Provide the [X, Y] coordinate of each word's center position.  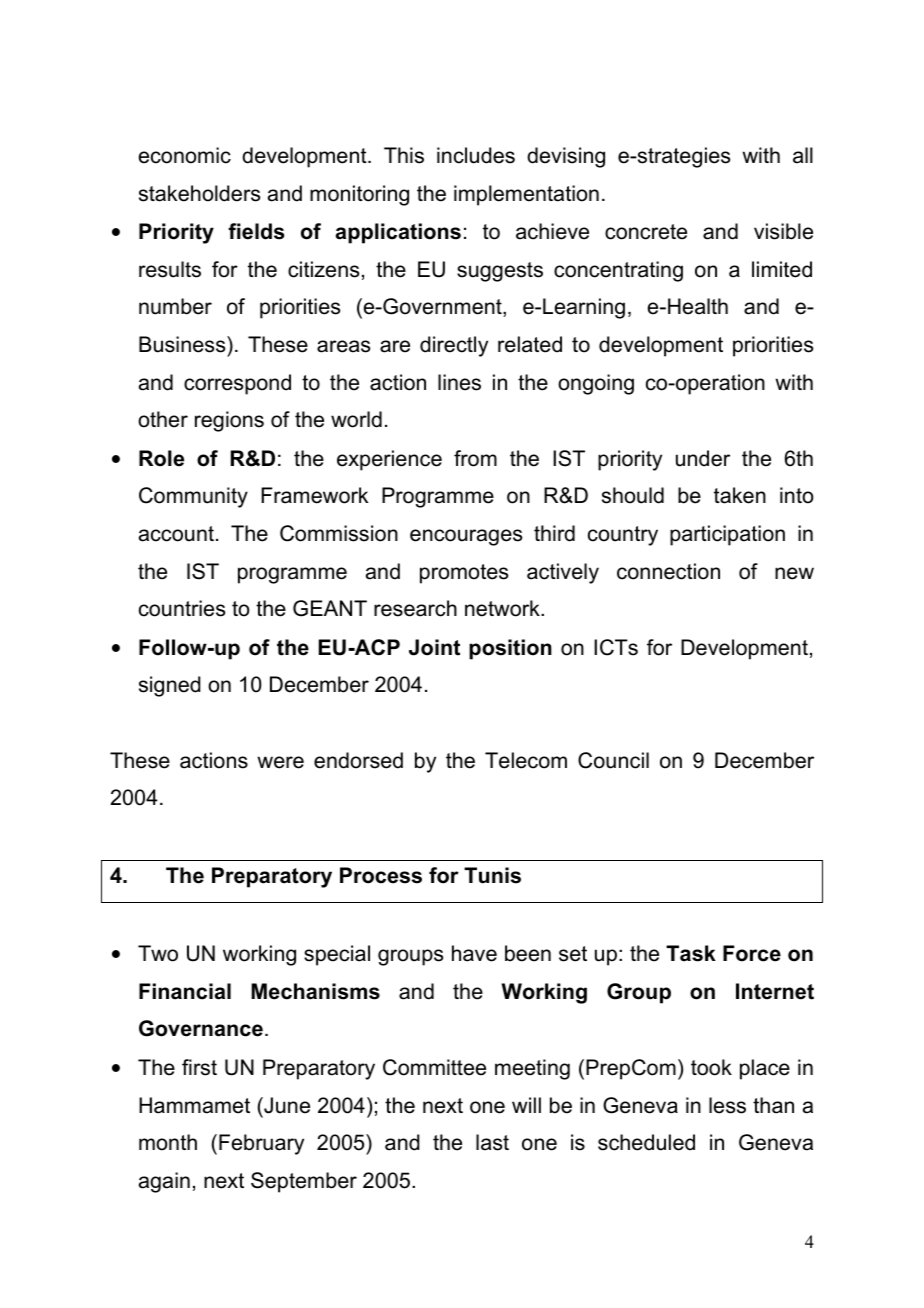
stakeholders [199, 193]
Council [613, 760]
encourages [466, 537]
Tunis [492, 875]
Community [193, 497]
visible [783, 231]
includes [476, 155]
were [280, 762]
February [261, 1144]
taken [740, 495]
